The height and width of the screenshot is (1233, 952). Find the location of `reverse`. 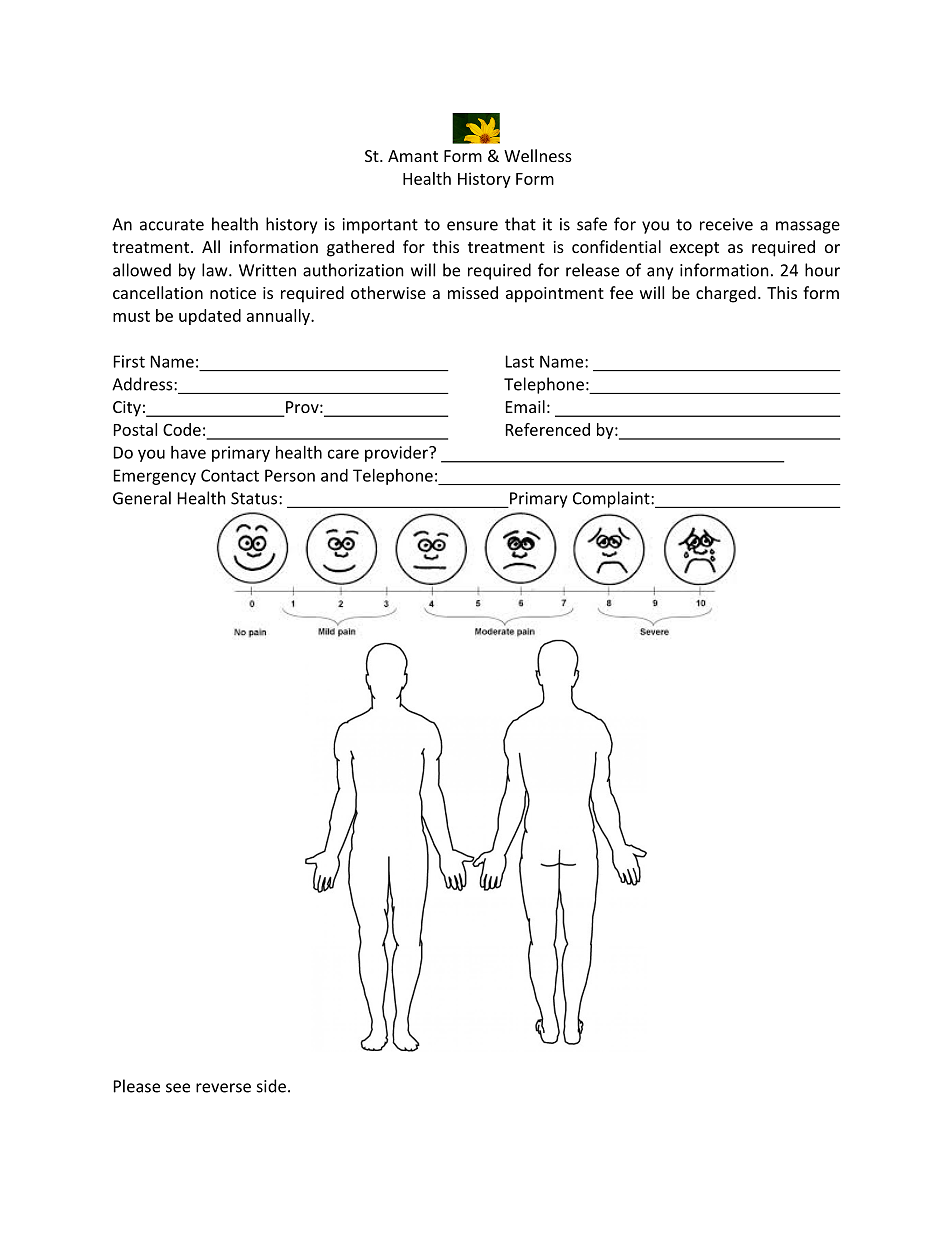

reverse is located at coordinates (223, 1088).
